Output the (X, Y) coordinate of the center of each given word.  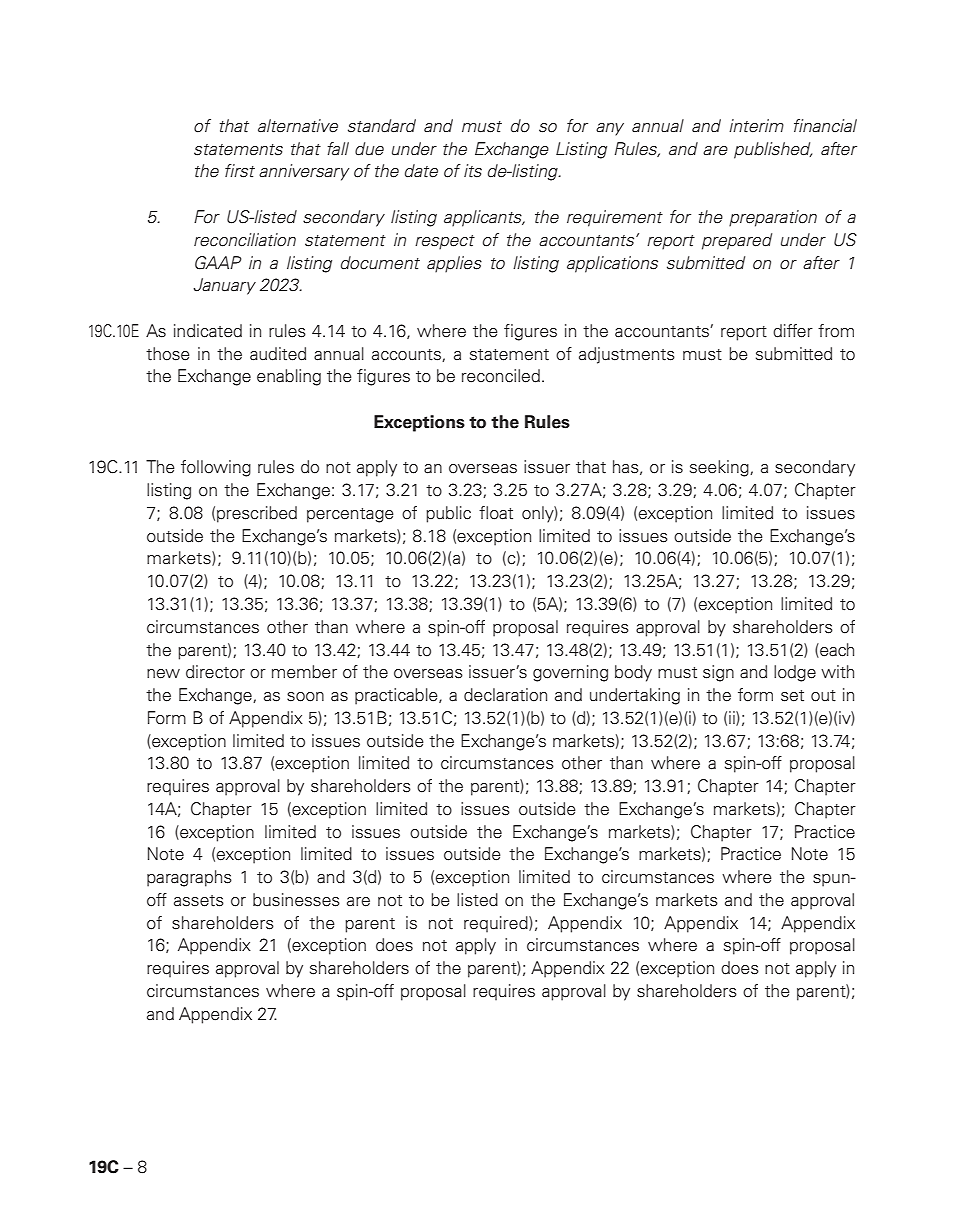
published (773, 150)
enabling (289, 377)
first (240, 171)
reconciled (501, 376)
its (473, 171)
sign (718, 673)
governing (570, 673)
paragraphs (189, 878)
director (215, 672)
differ (793, 331)
